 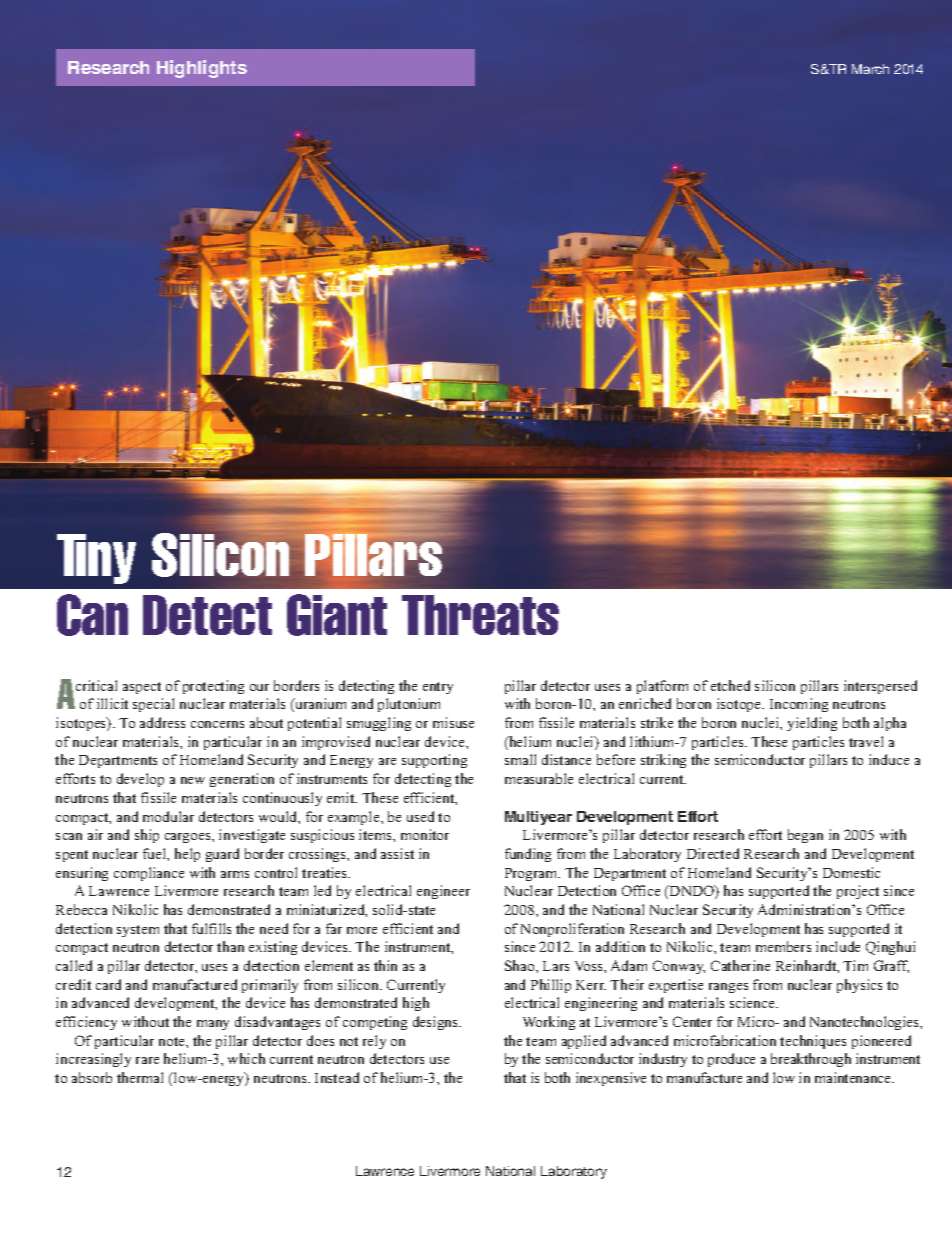 What do you see at coordinates (870, 69) in the screenshot?
I see `March` at bounding box center [870, 69].
